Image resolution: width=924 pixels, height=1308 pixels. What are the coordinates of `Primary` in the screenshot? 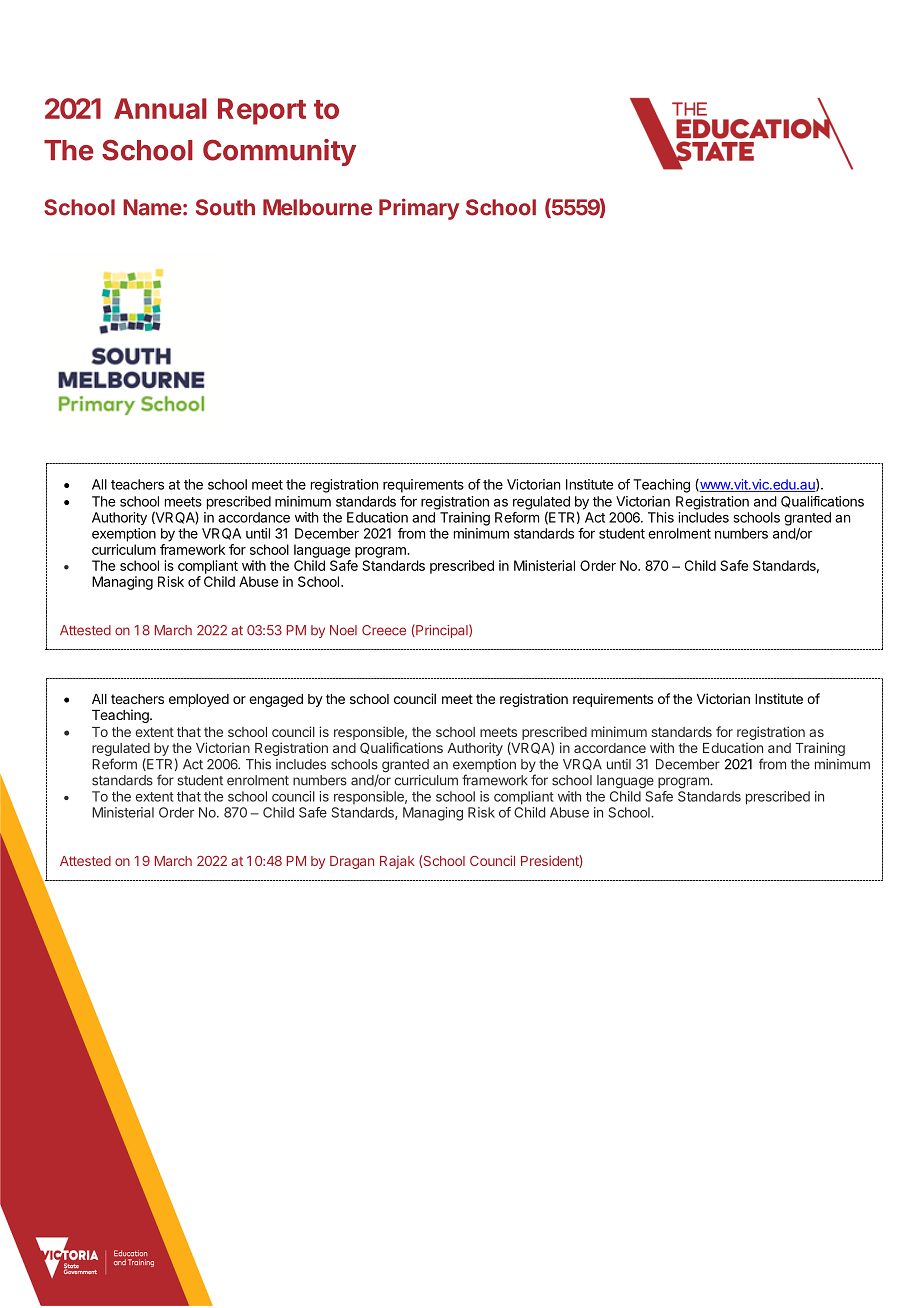 It's located at (419, 209).
